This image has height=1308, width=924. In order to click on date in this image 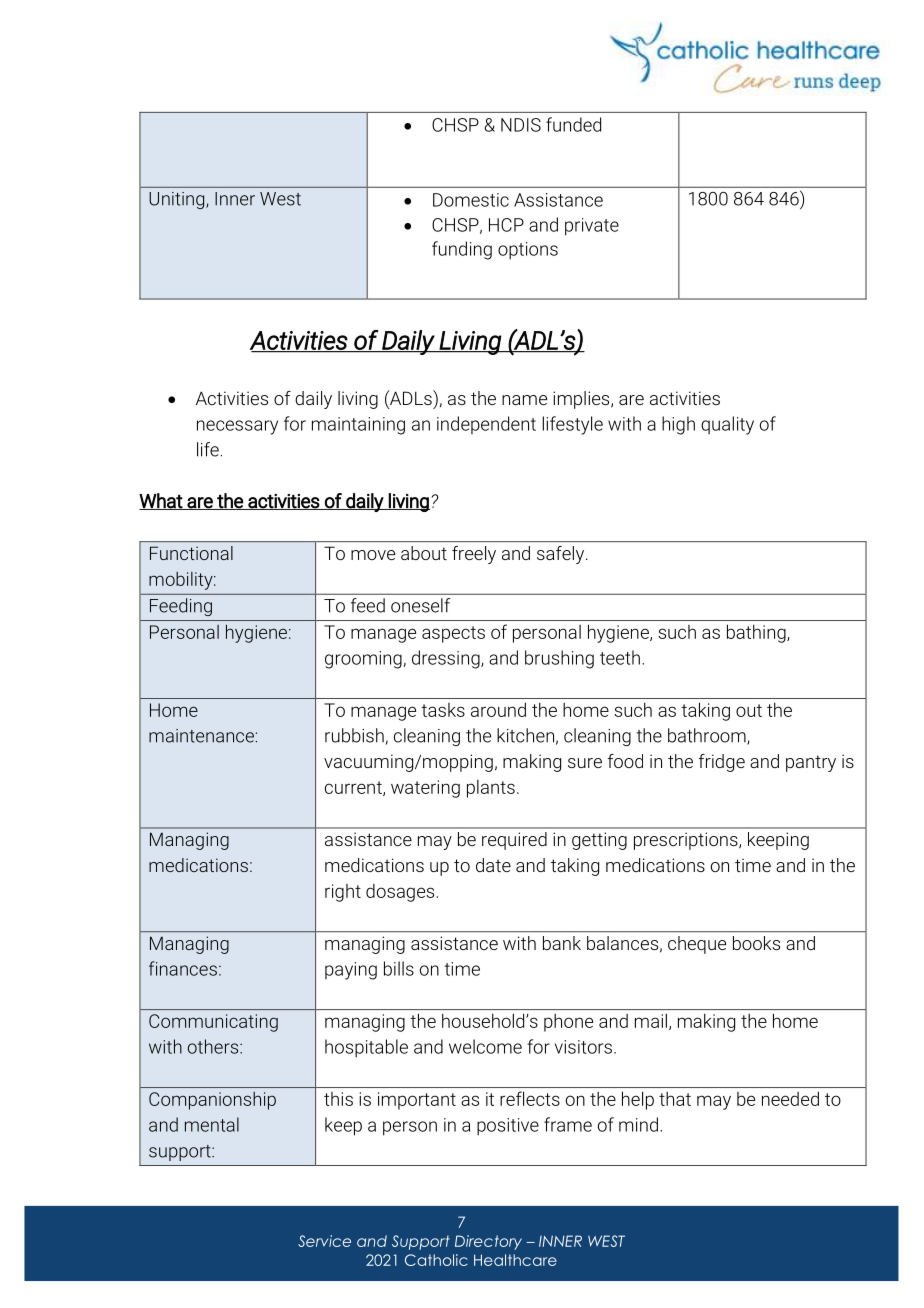, I will do `click(493, 865)`.
